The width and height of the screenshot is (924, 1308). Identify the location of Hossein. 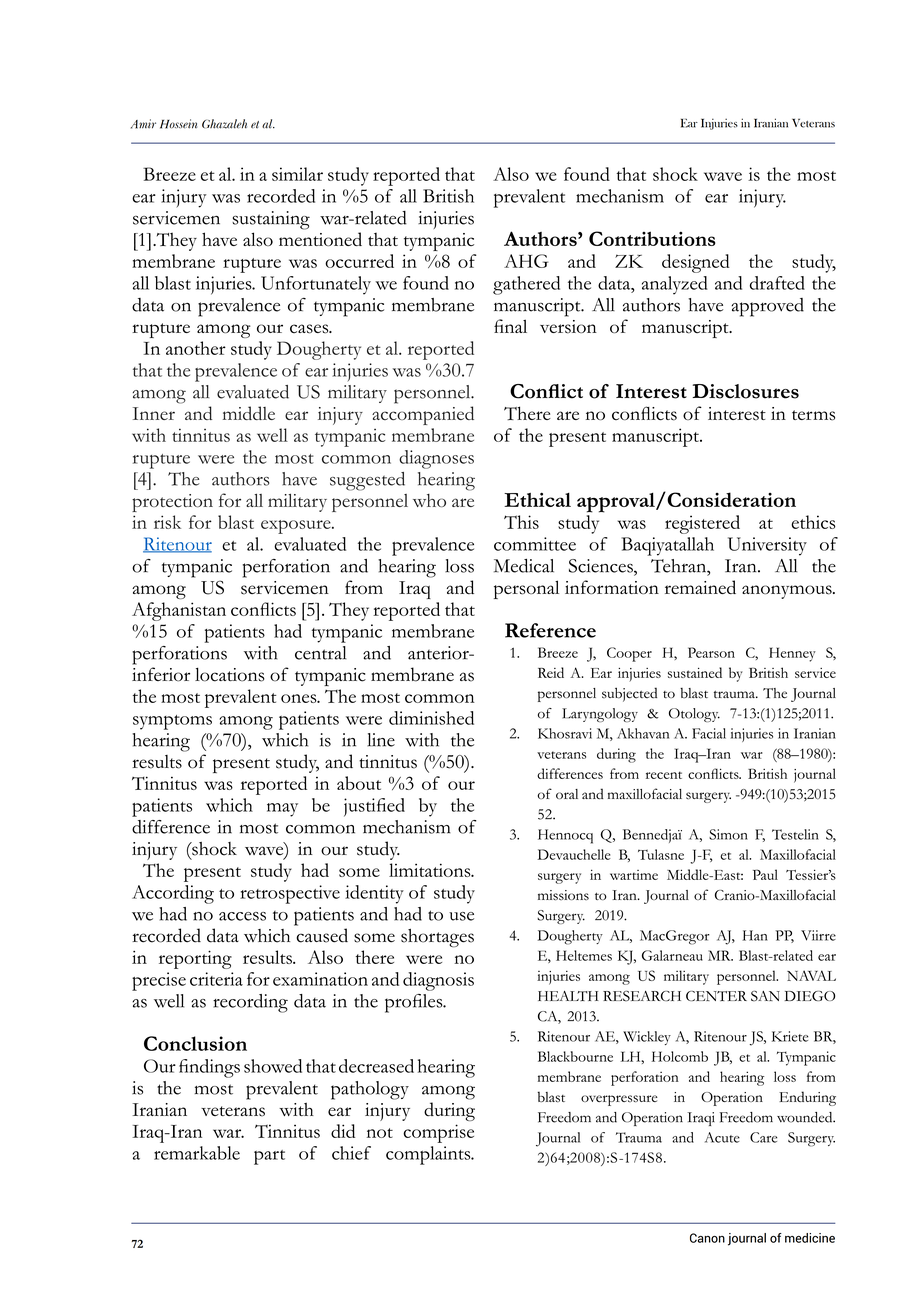
(178, 124).
